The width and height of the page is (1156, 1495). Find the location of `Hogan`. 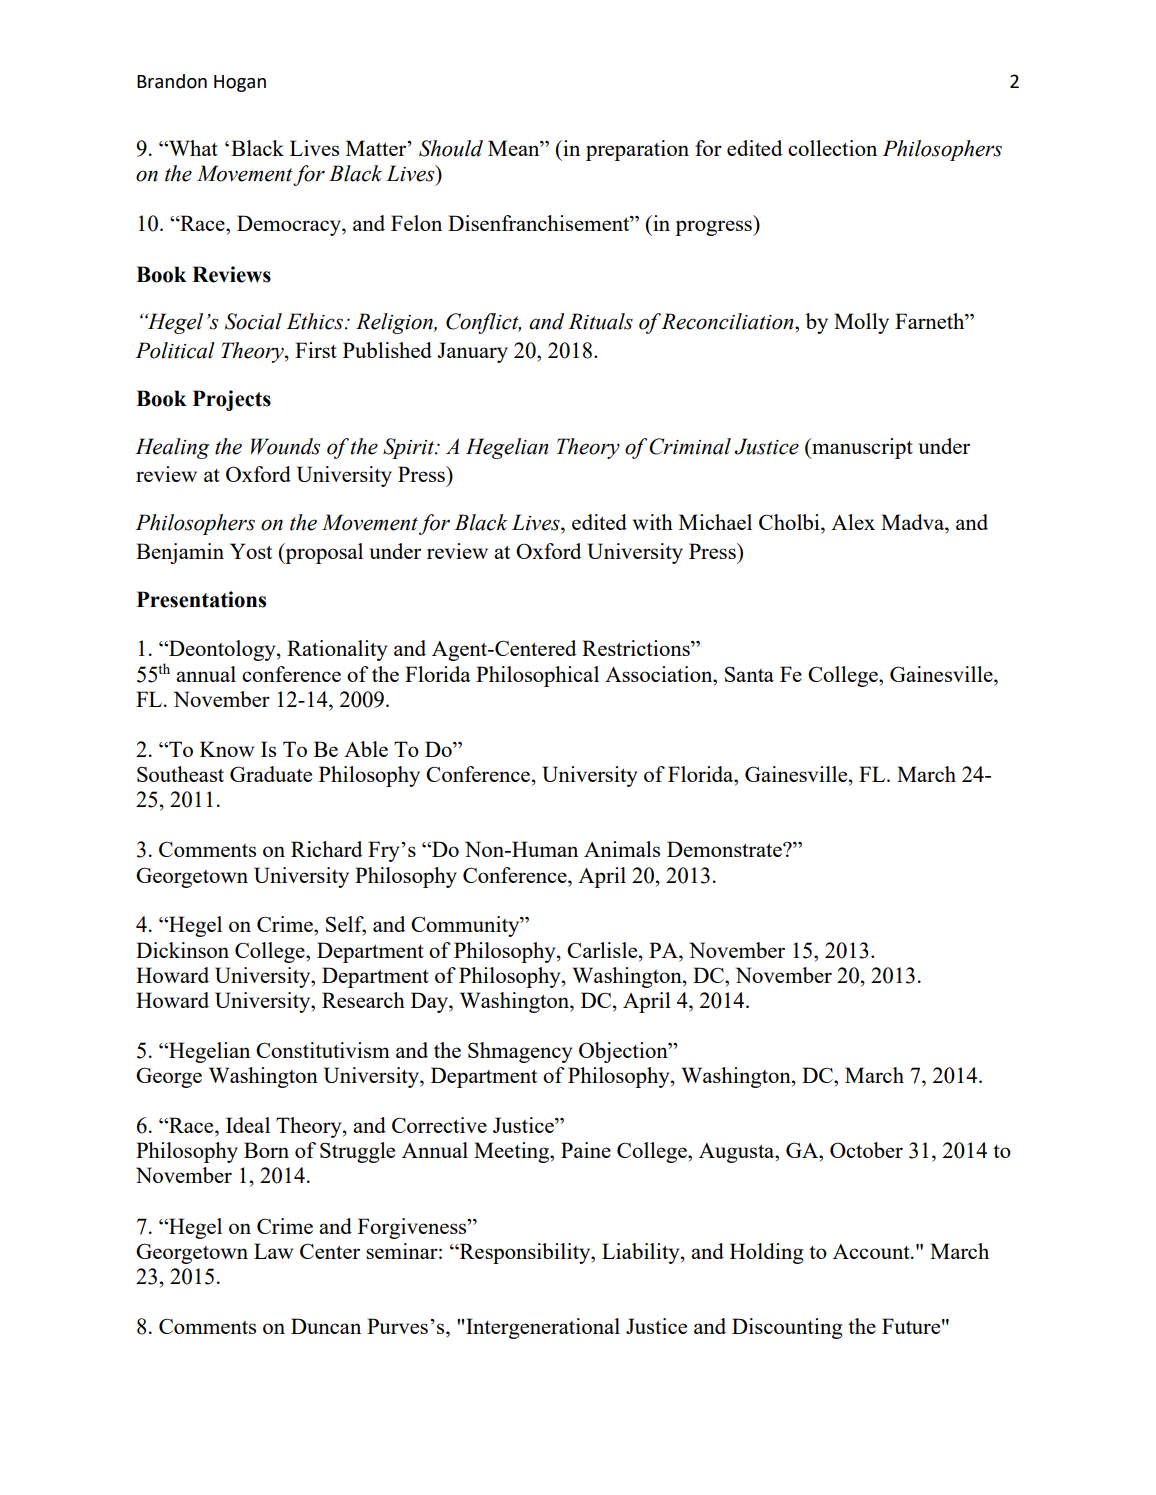

Hogan is located at coordinates (240, 83).
